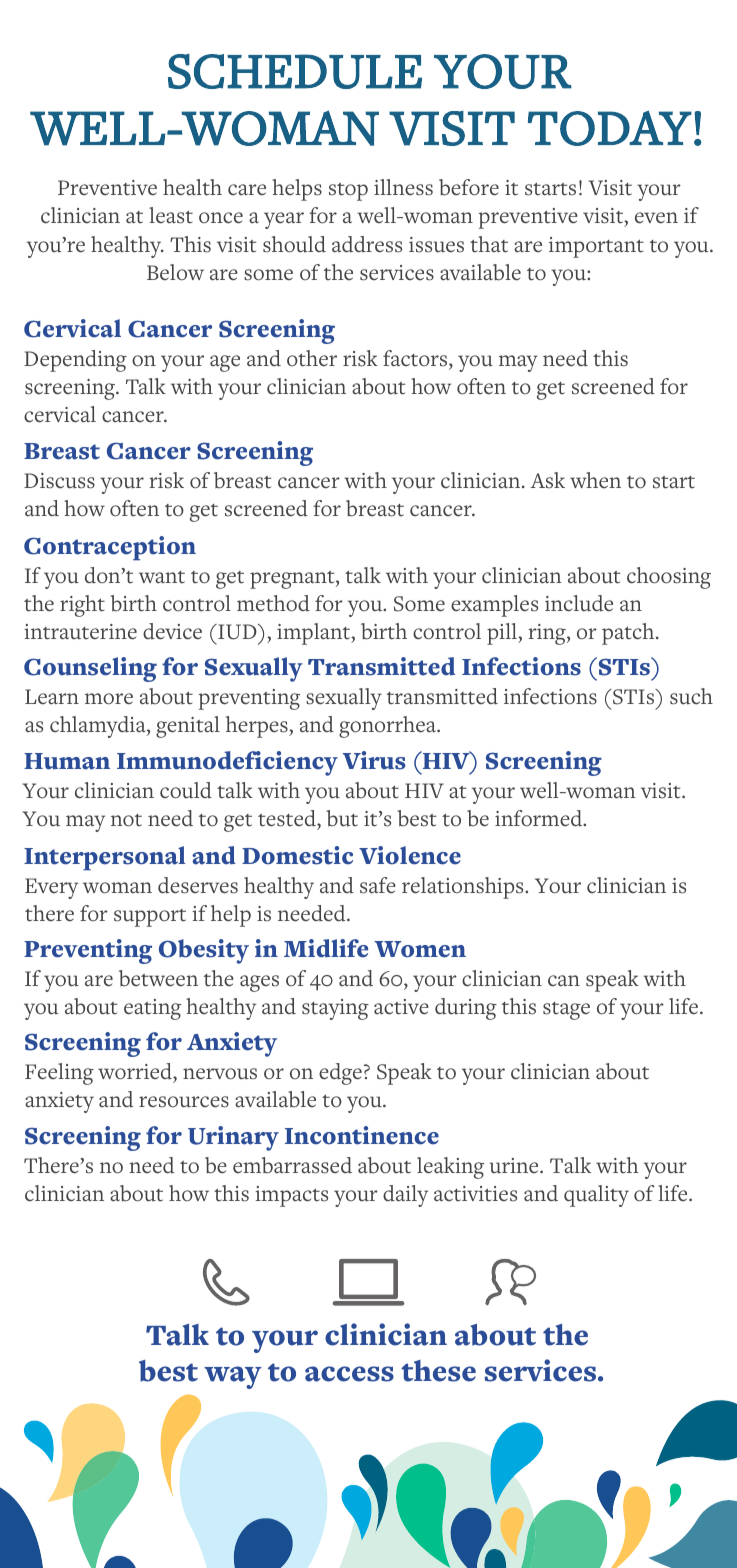 This image has height=1568, width=737. I want to click on active, so click(401, 1007).
